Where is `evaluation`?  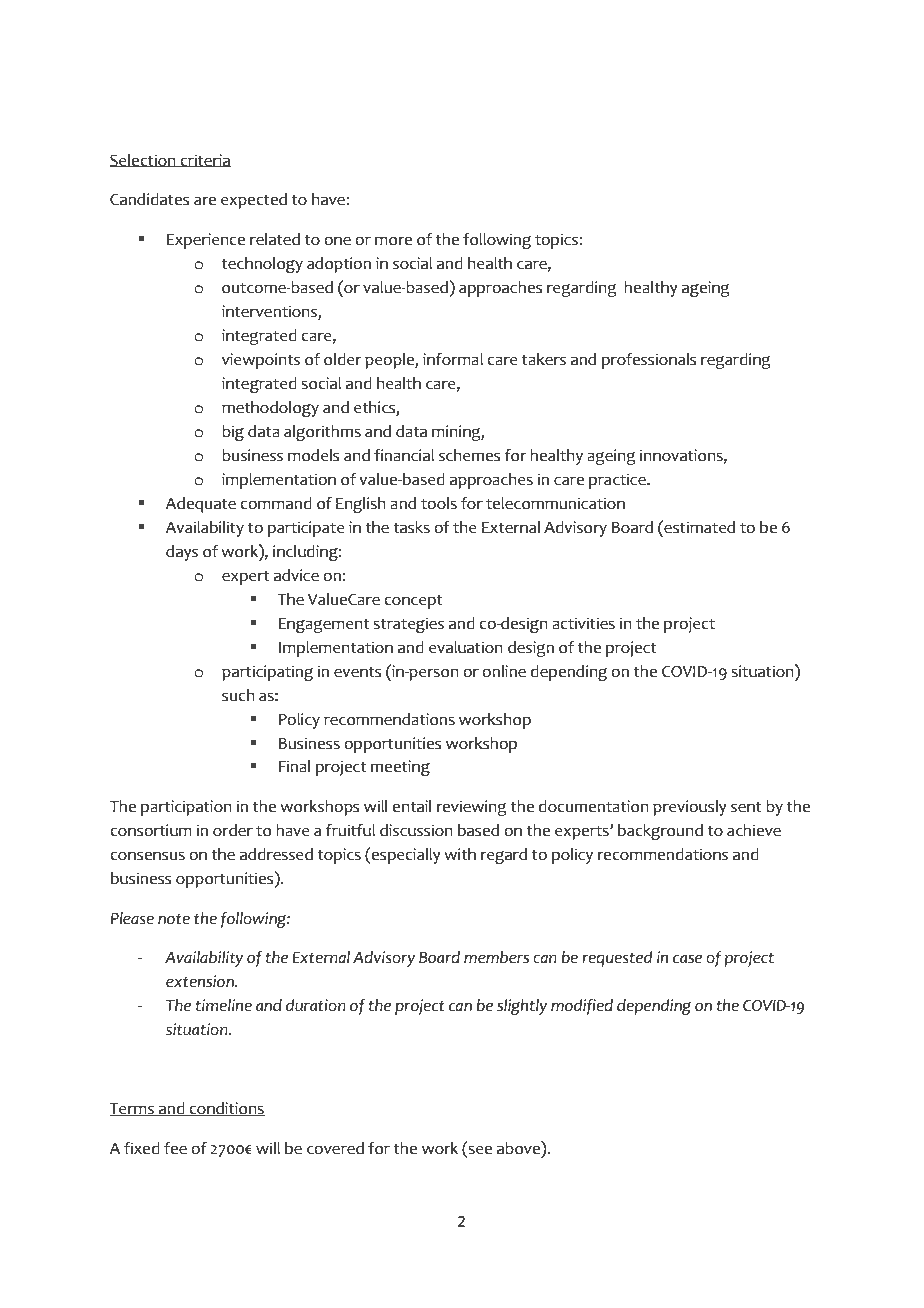
evaluation is located at coordinates (466, 647).
